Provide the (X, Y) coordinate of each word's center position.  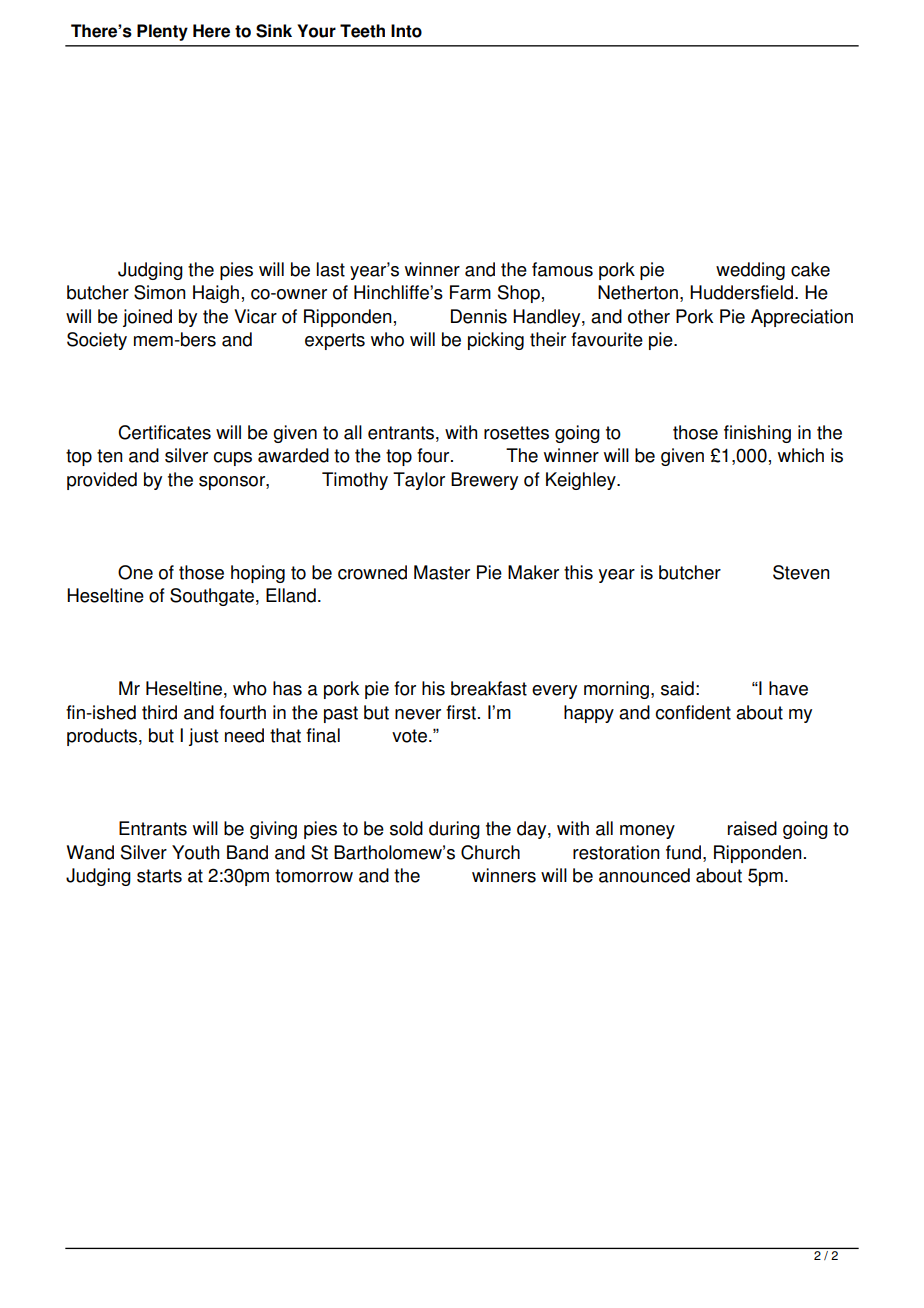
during (454, 830)
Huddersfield (743, 292)
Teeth (362, 31)
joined (147, 318)
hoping (258, 574)
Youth (195, 852)
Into (406, 31)
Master (442, 572)
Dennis (479, 316)
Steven (801, 572)
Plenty (162, 32)
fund (683, 852)
